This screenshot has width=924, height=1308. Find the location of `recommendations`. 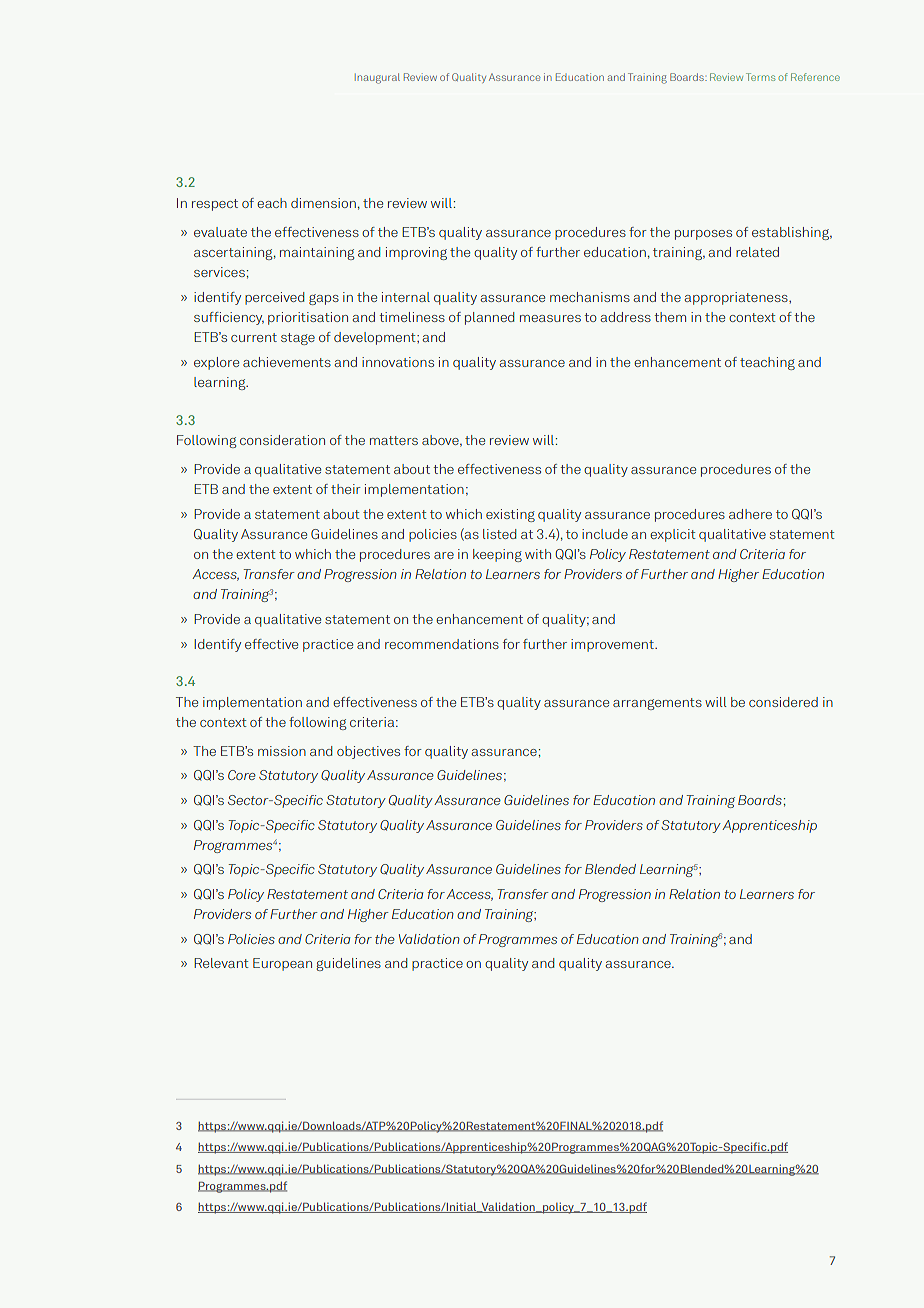

recommendations is located at coordinates (442, 644).
